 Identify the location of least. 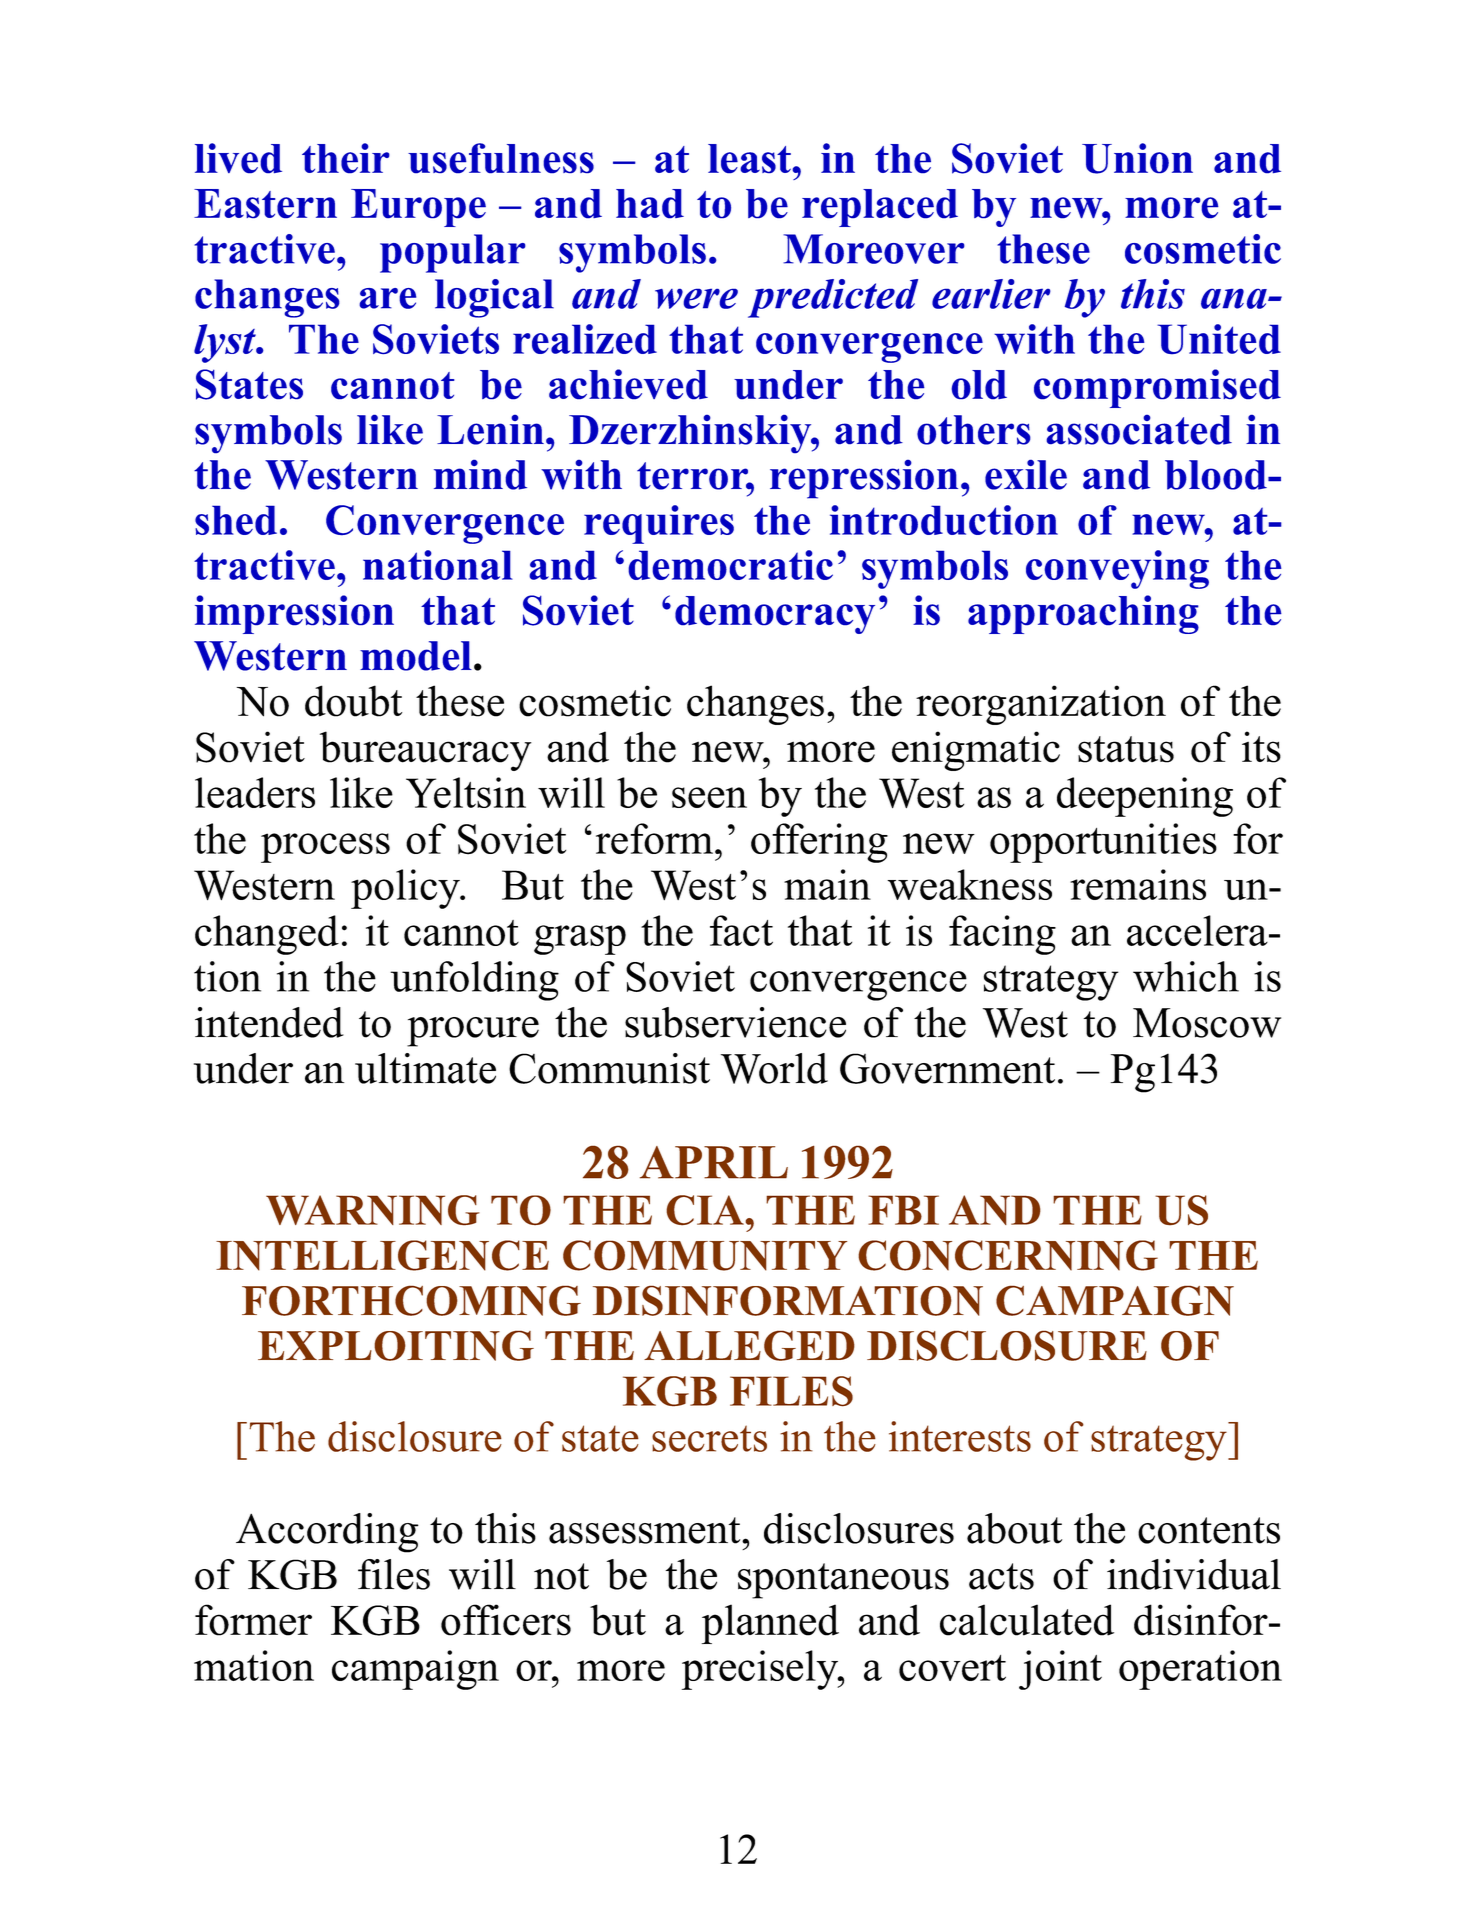
(750, 159).
